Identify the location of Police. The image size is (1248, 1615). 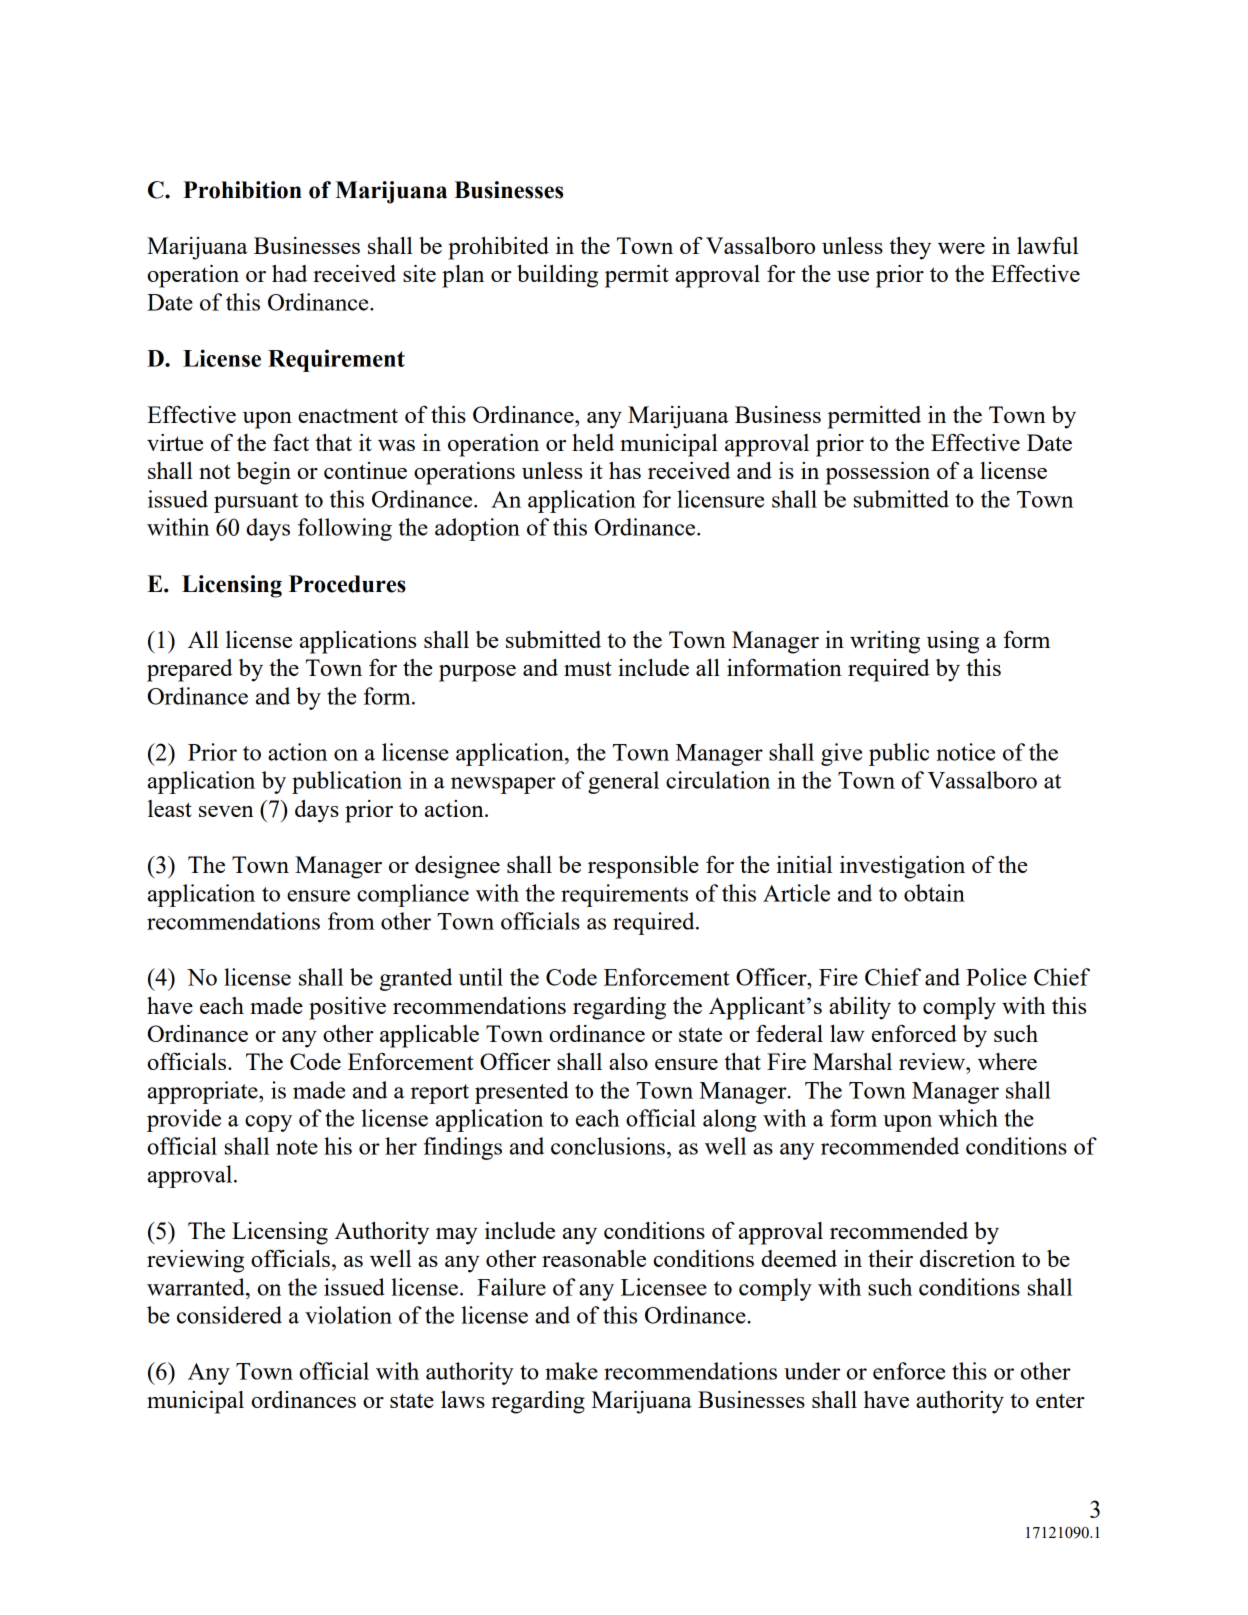
(996, 977).
